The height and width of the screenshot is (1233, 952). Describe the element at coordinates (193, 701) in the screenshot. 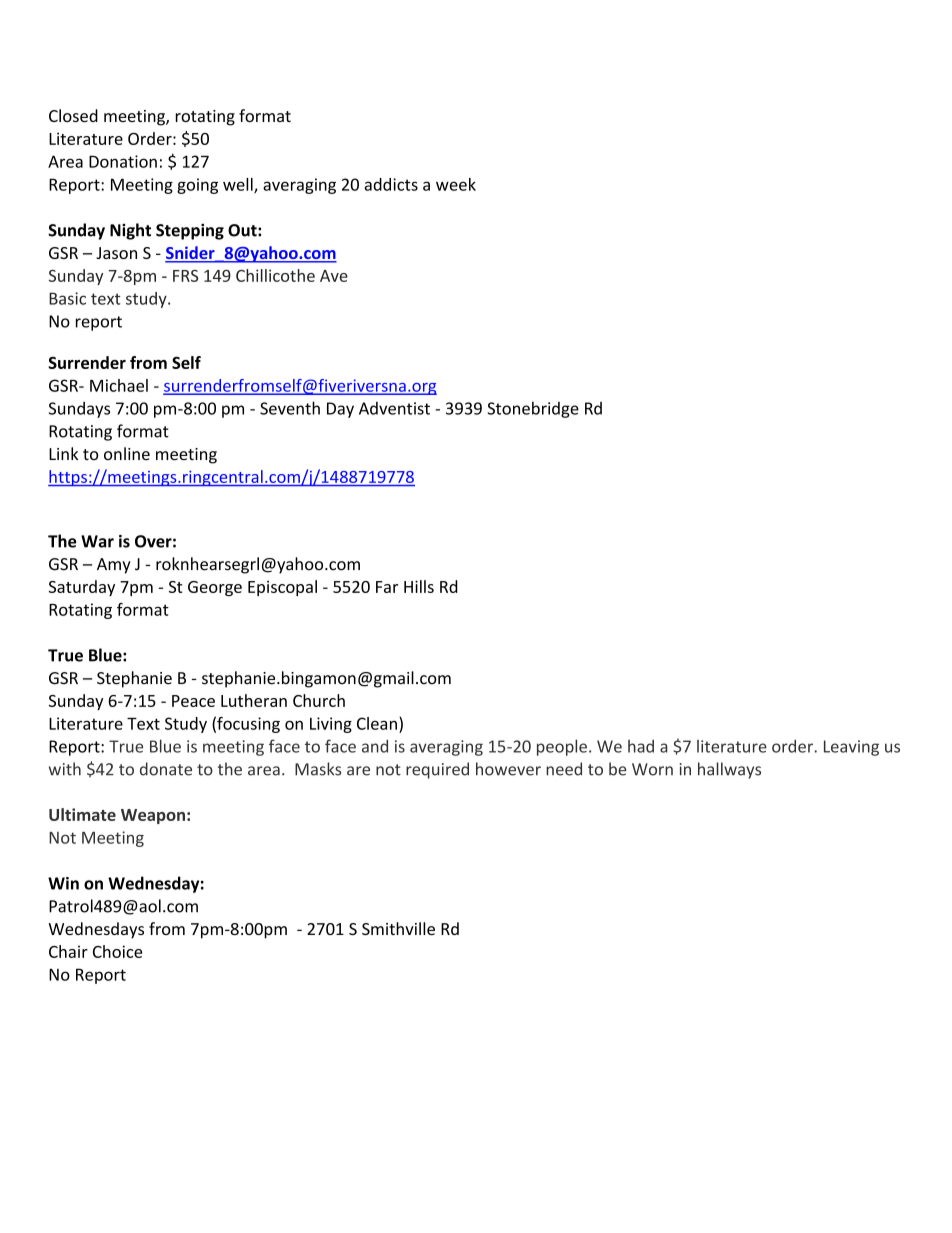

I see `Peace` at that location.
